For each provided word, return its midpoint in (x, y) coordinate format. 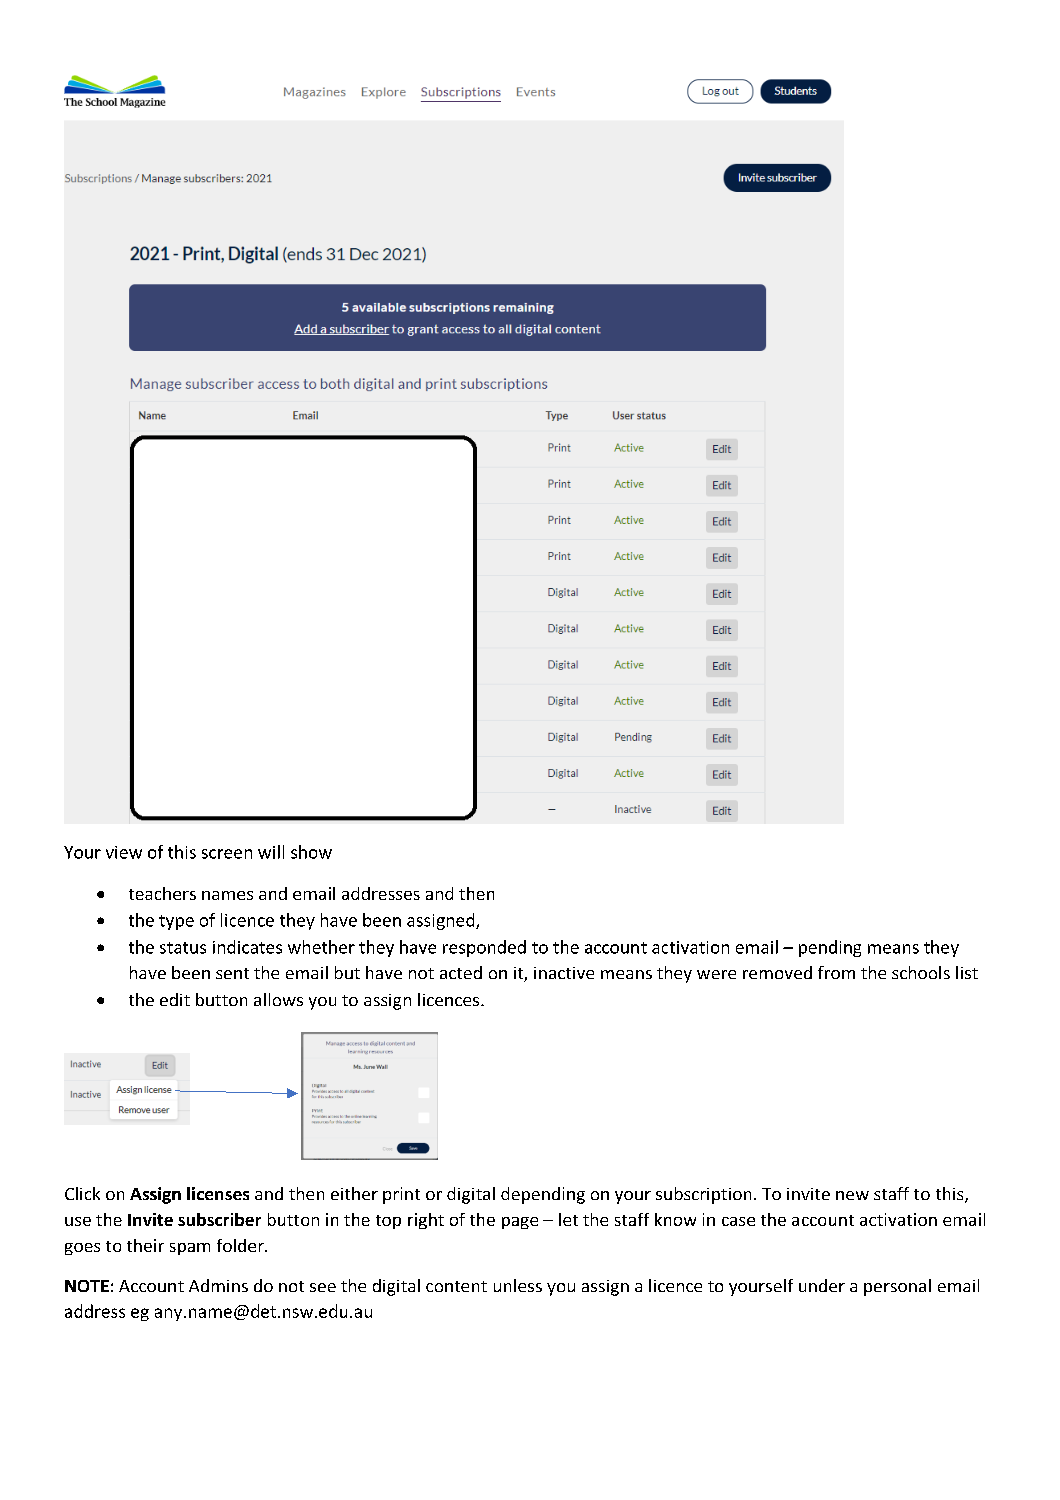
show (311, 852)
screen (227, 854)
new (852, 1195)
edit (175, 999)
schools (921, 972)
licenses (218, 1193)
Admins (218, 1285)
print (401, 1195)
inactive (564, 973)
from (836, 972)
